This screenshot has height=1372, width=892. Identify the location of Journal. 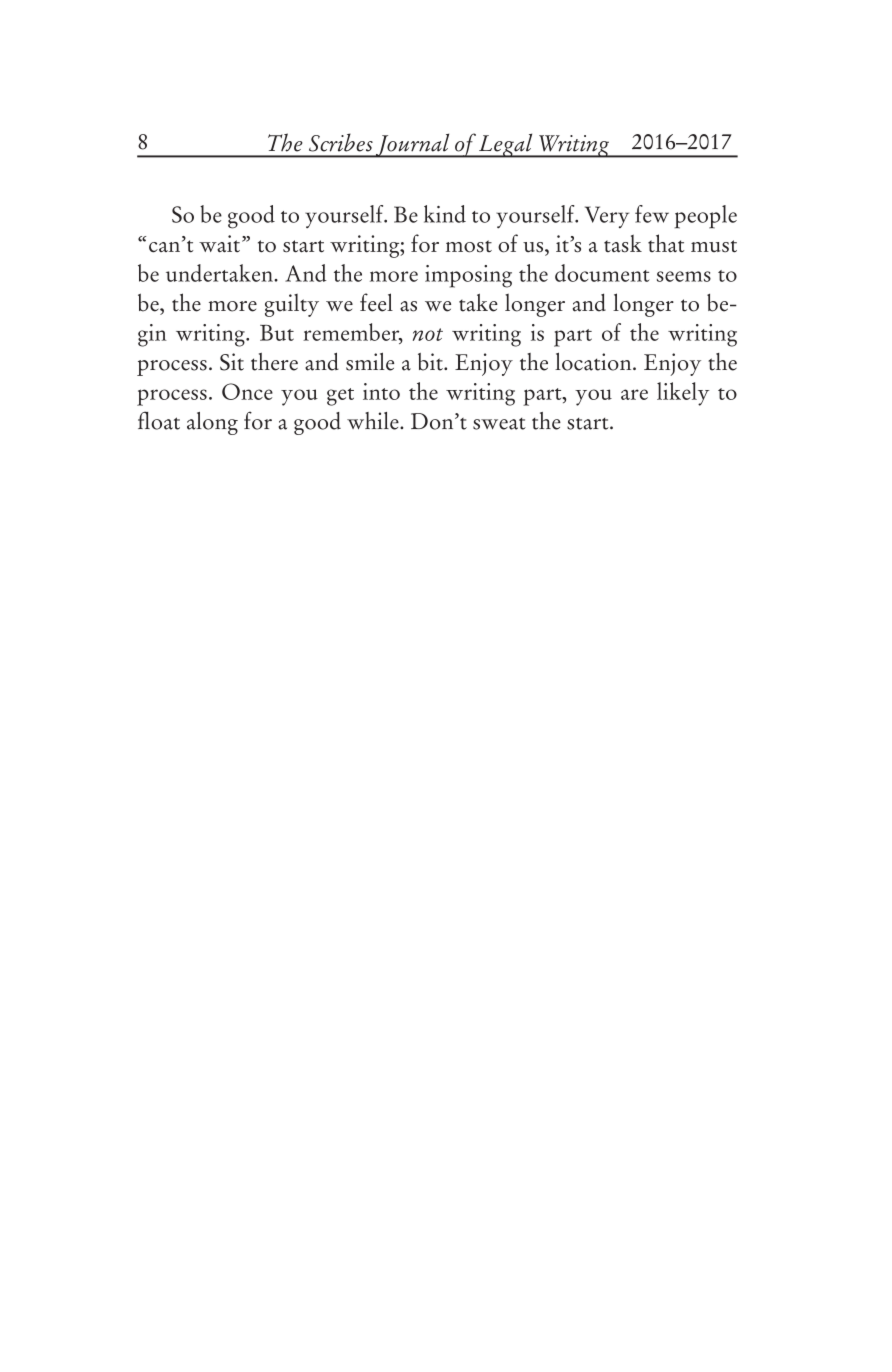
(413, 145).
